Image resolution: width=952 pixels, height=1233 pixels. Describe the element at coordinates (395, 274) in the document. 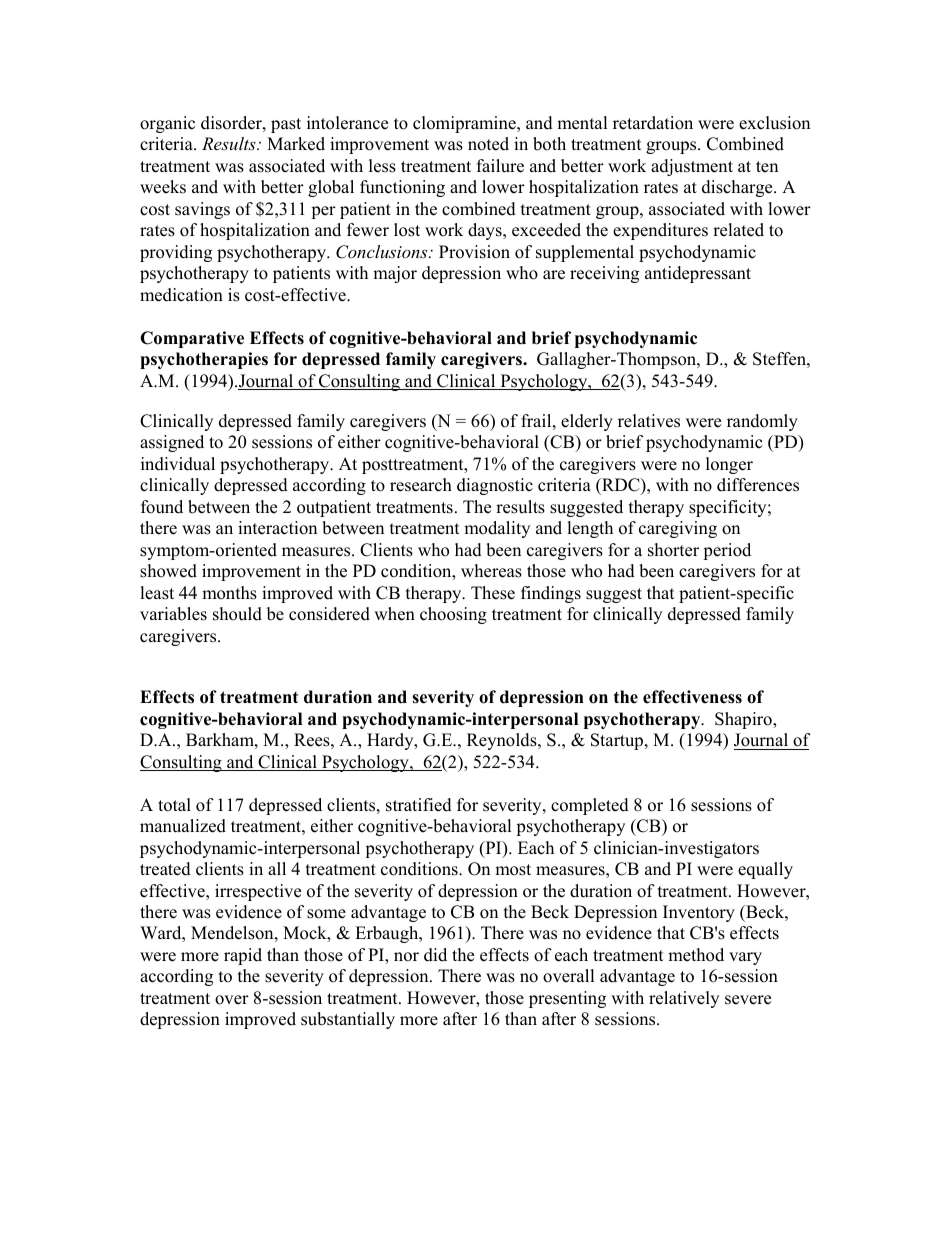

I see `major` at that location.
